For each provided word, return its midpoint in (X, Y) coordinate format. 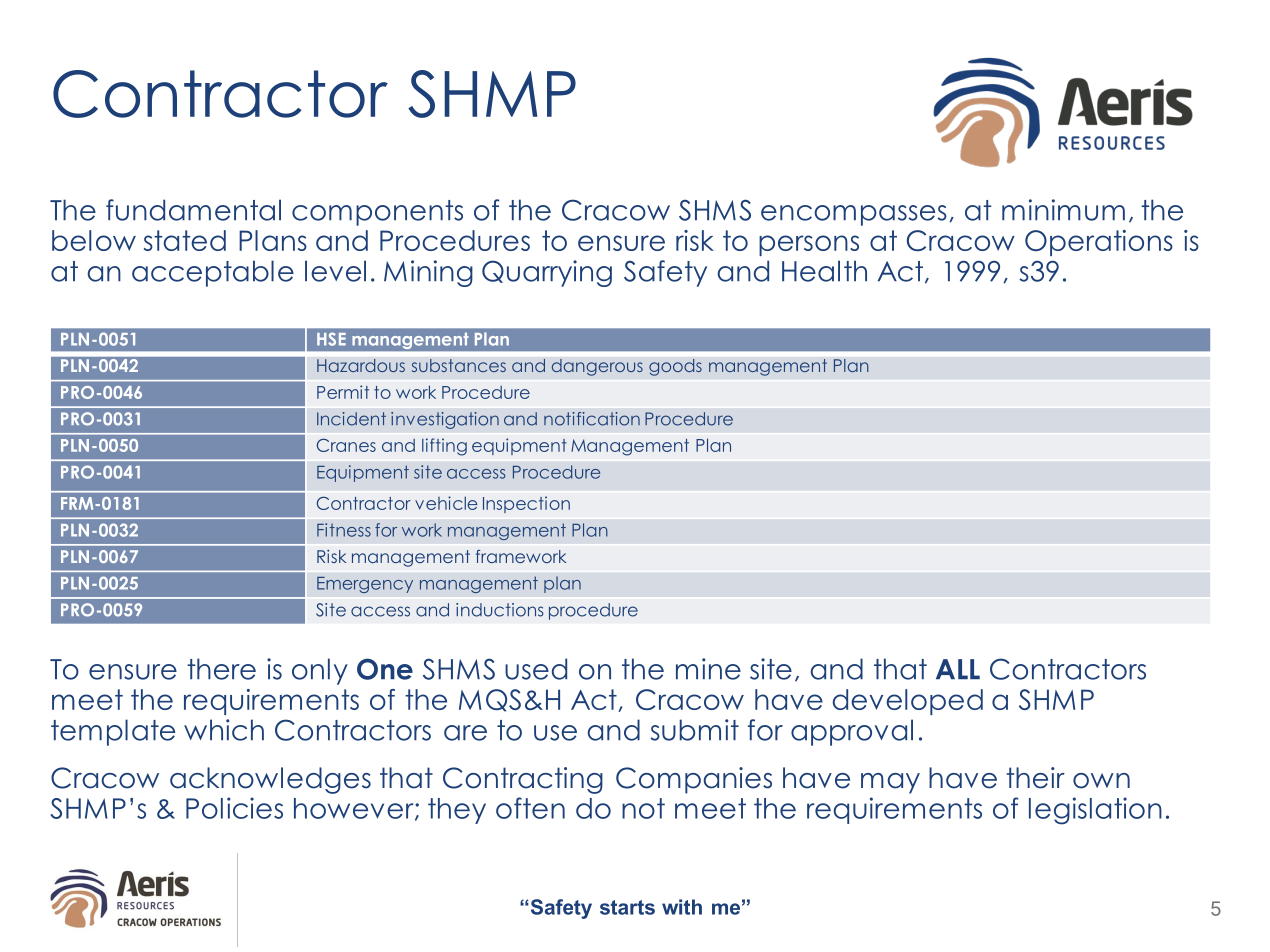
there (221, 669)
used (536, 669)
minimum (1063, 210)
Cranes (346, 445)
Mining (428, 273)
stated (185, 240)
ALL (958, 669)
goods (675, 367)
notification (592, 419)
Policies (234, 808)
